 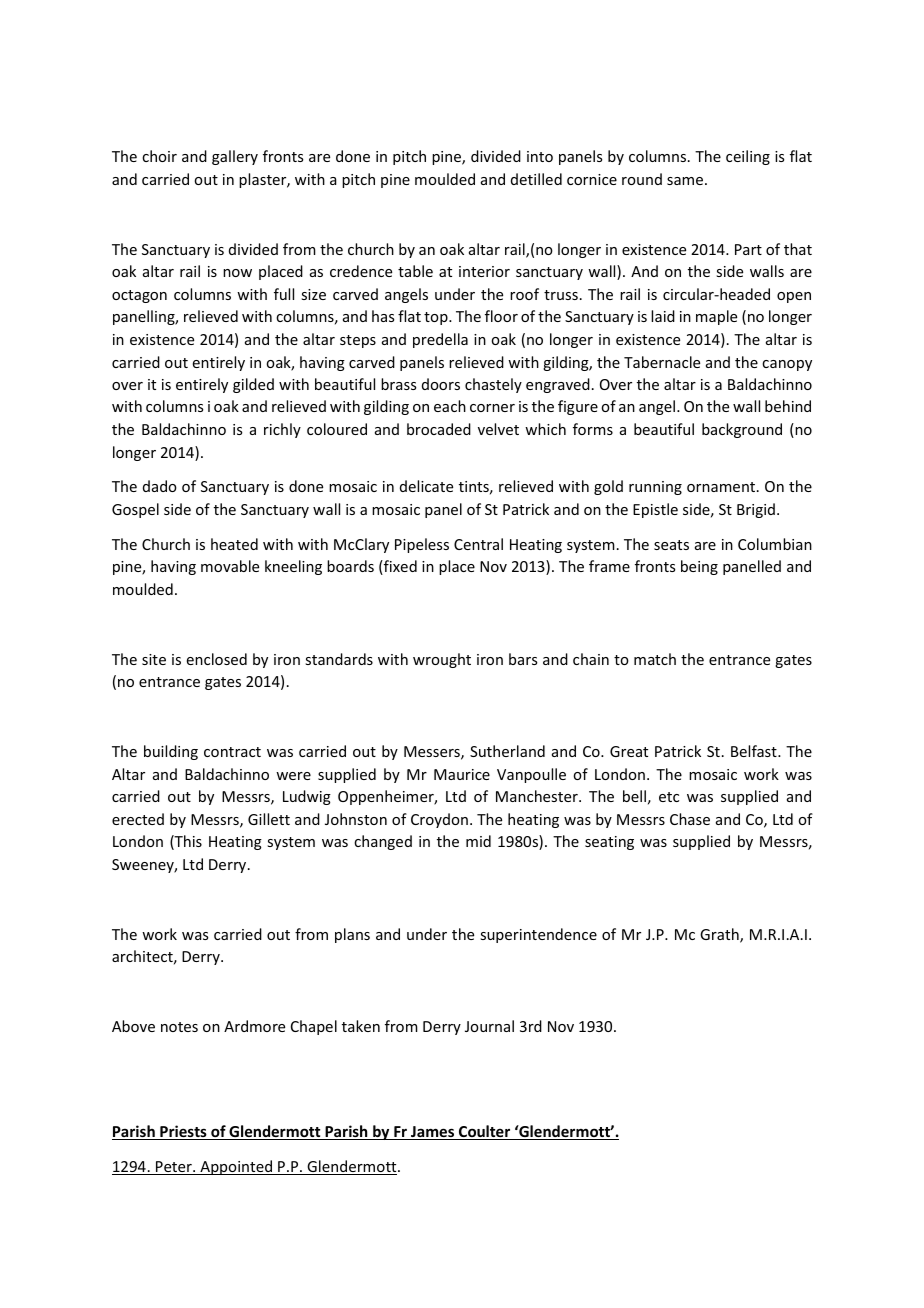 I want to click on Priests, so click(x=183, y=1132).
